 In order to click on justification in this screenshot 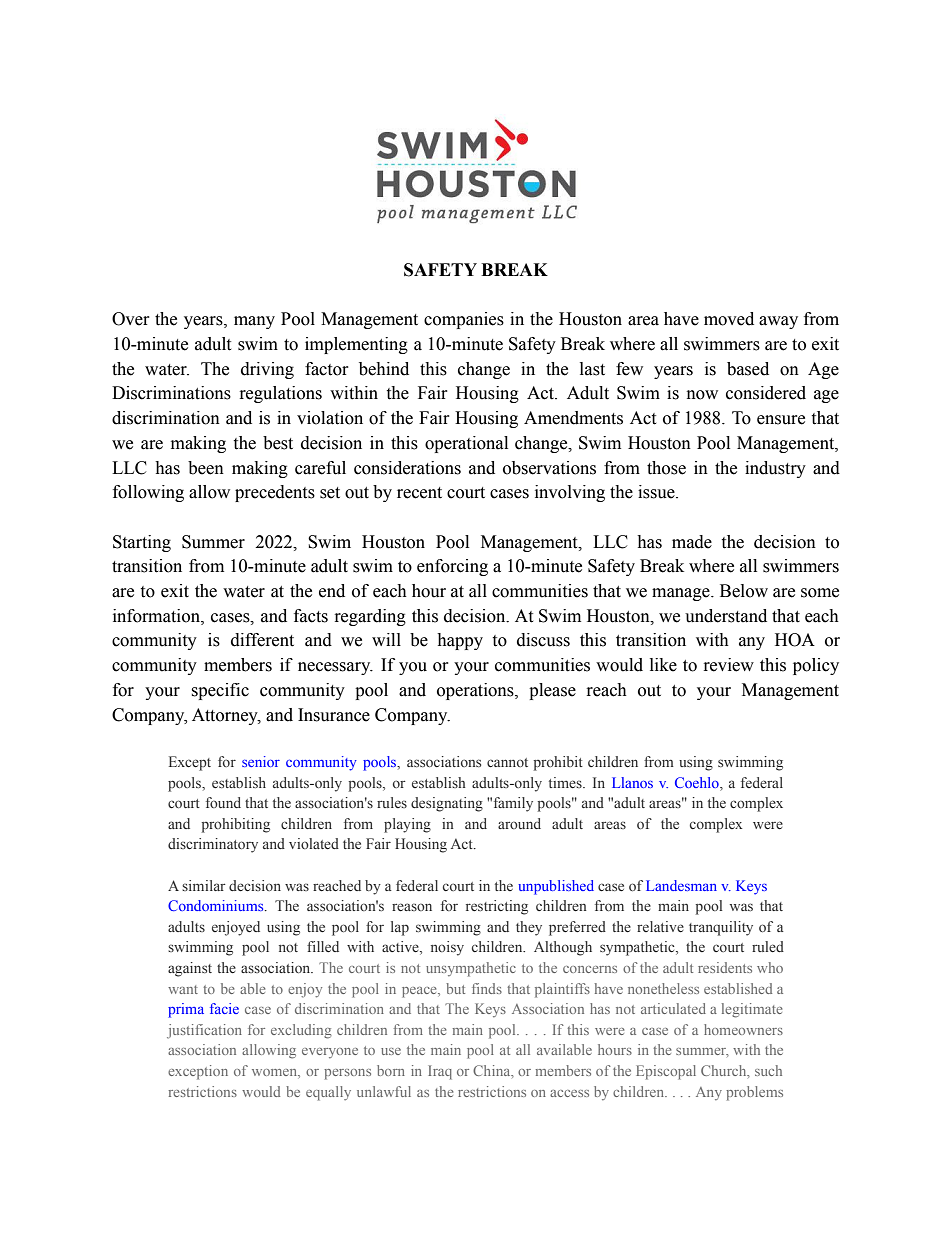, I will do `click(204, 1031)`.
